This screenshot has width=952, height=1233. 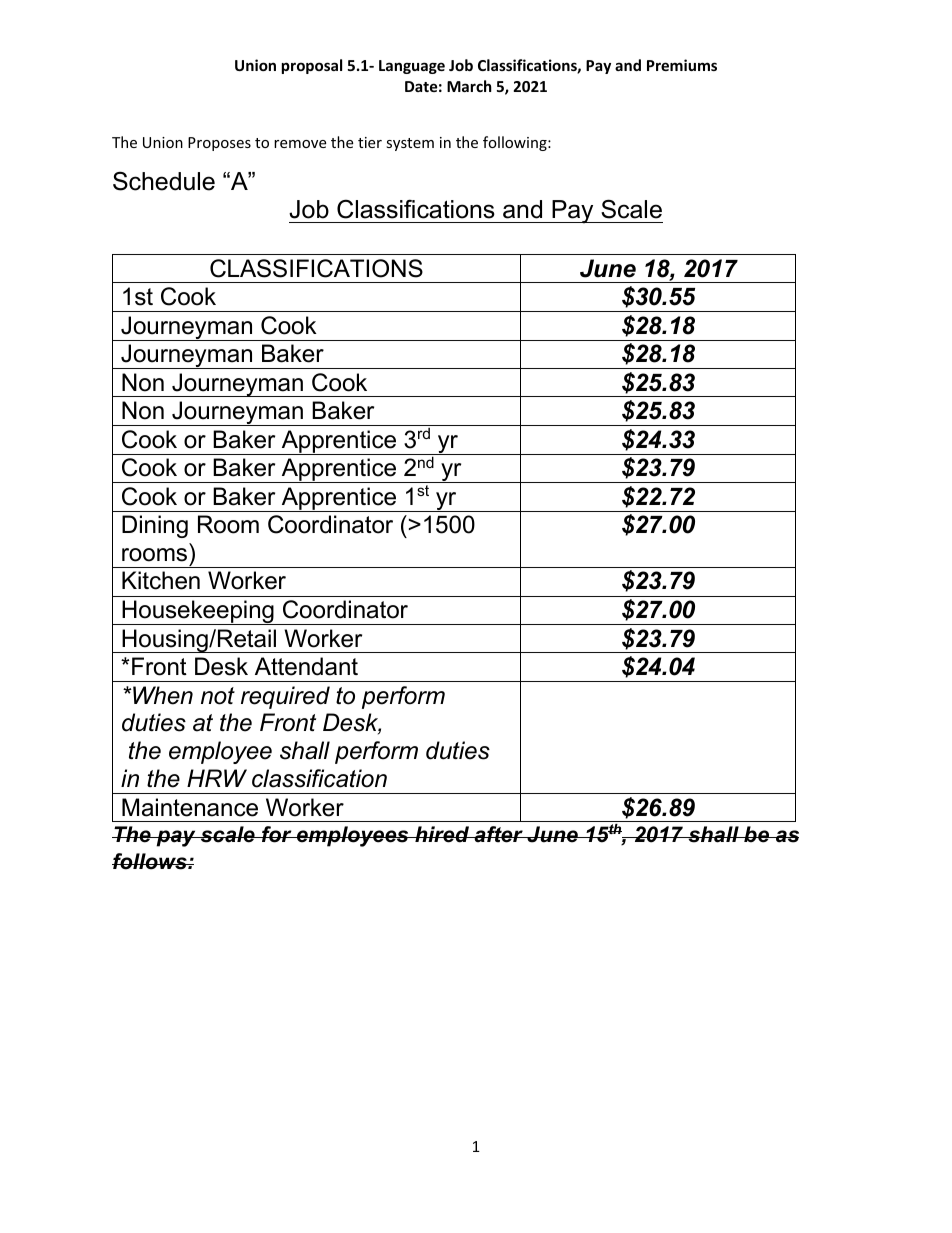 I want to click on Kitchen, so click(x=161, y=580).
